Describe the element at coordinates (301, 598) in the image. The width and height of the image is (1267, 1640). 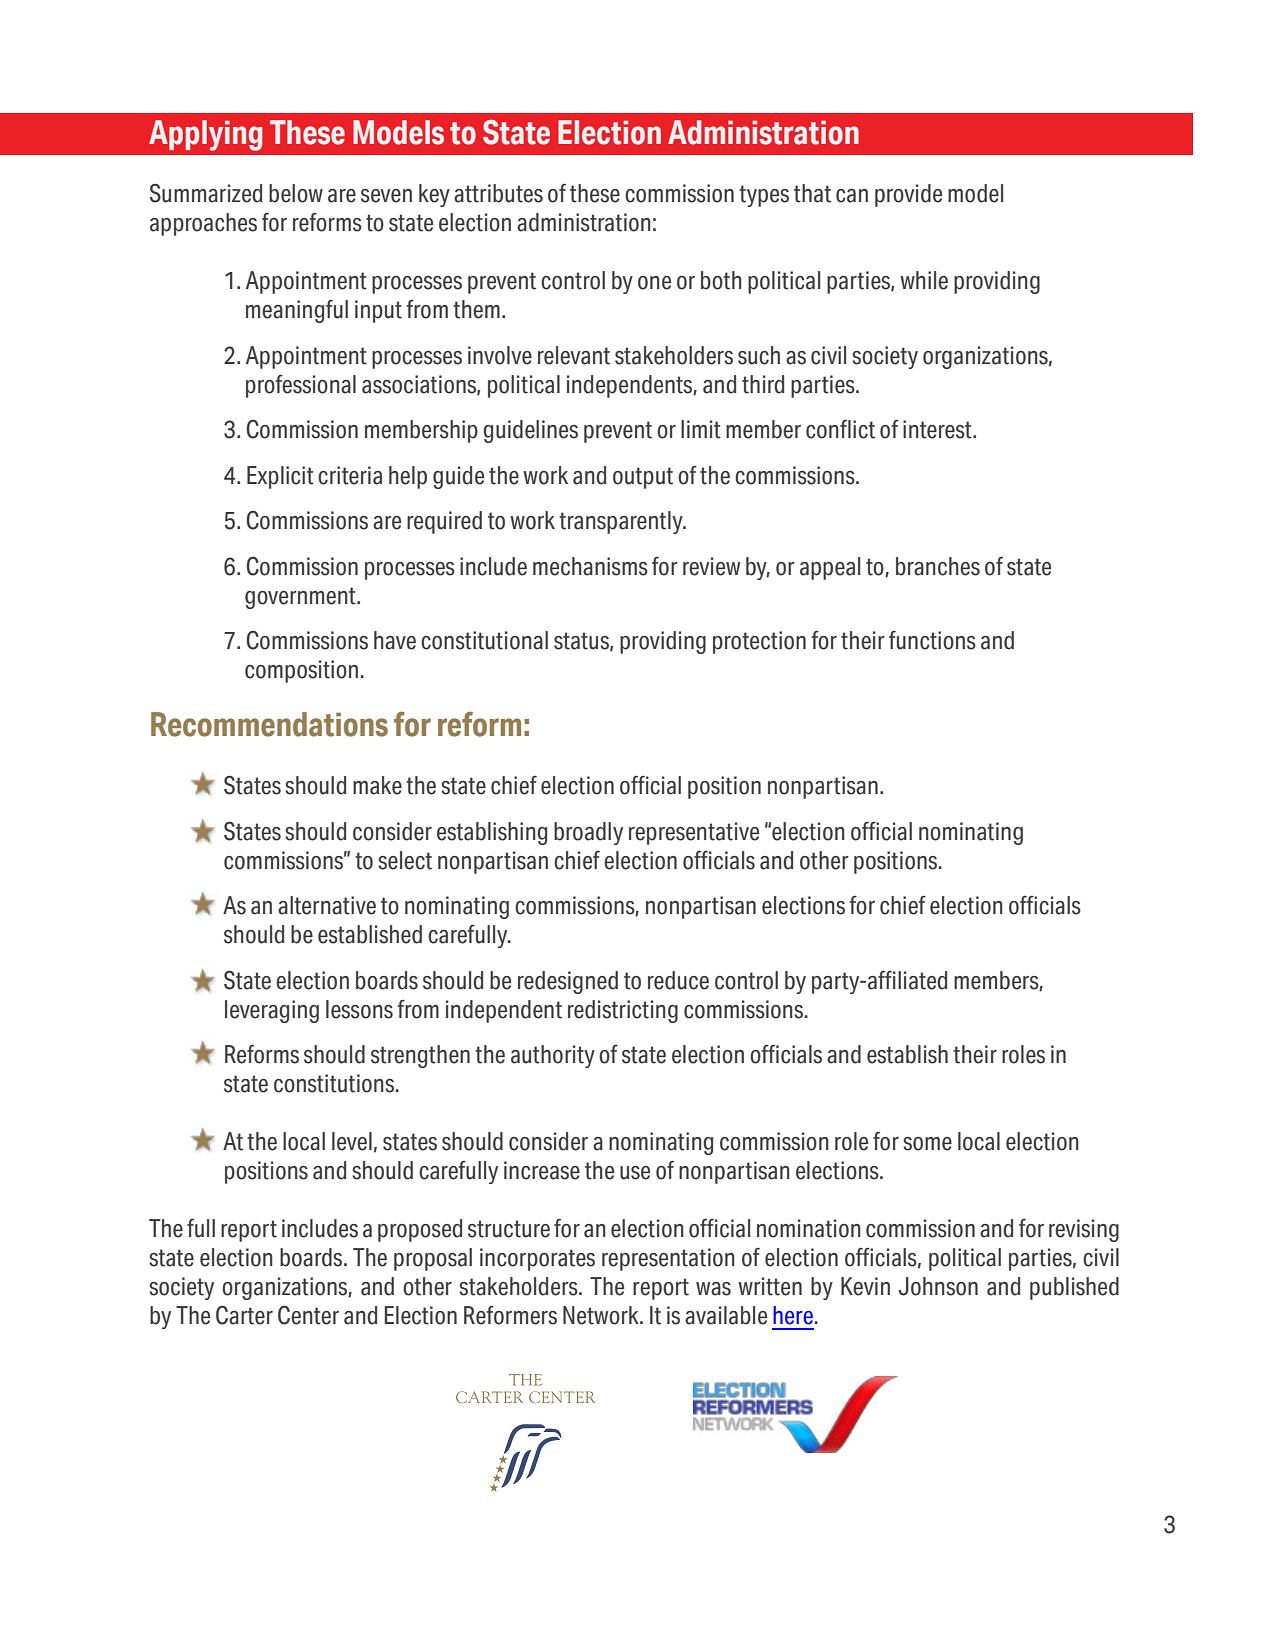
I see `government` at that location.
